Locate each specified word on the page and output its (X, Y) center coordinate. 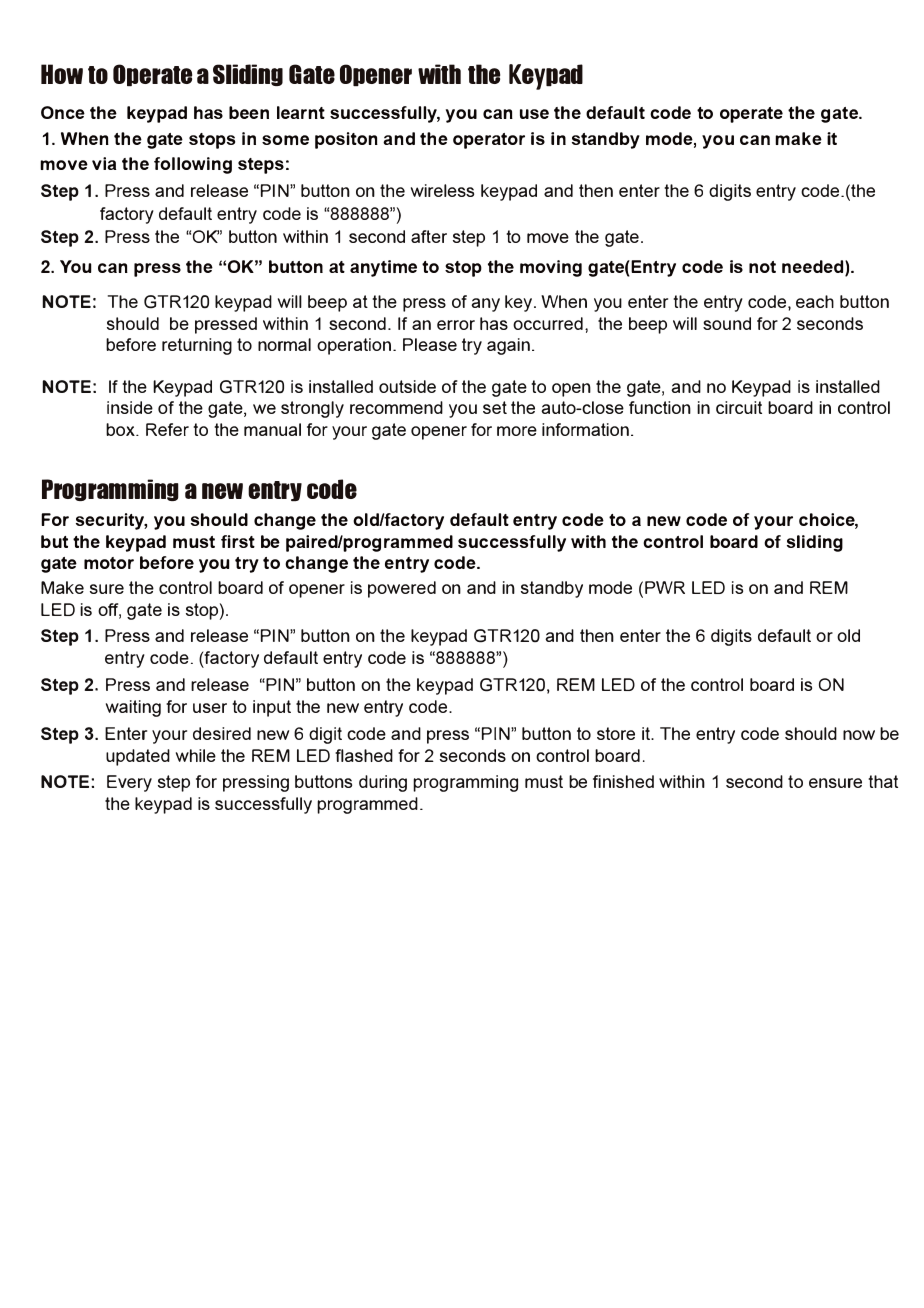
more (517, 431)
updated (138, 757)
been (249, 112)
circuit (739, 407)
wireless (442, 190)
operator (489, 141)
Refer (167, 429)
